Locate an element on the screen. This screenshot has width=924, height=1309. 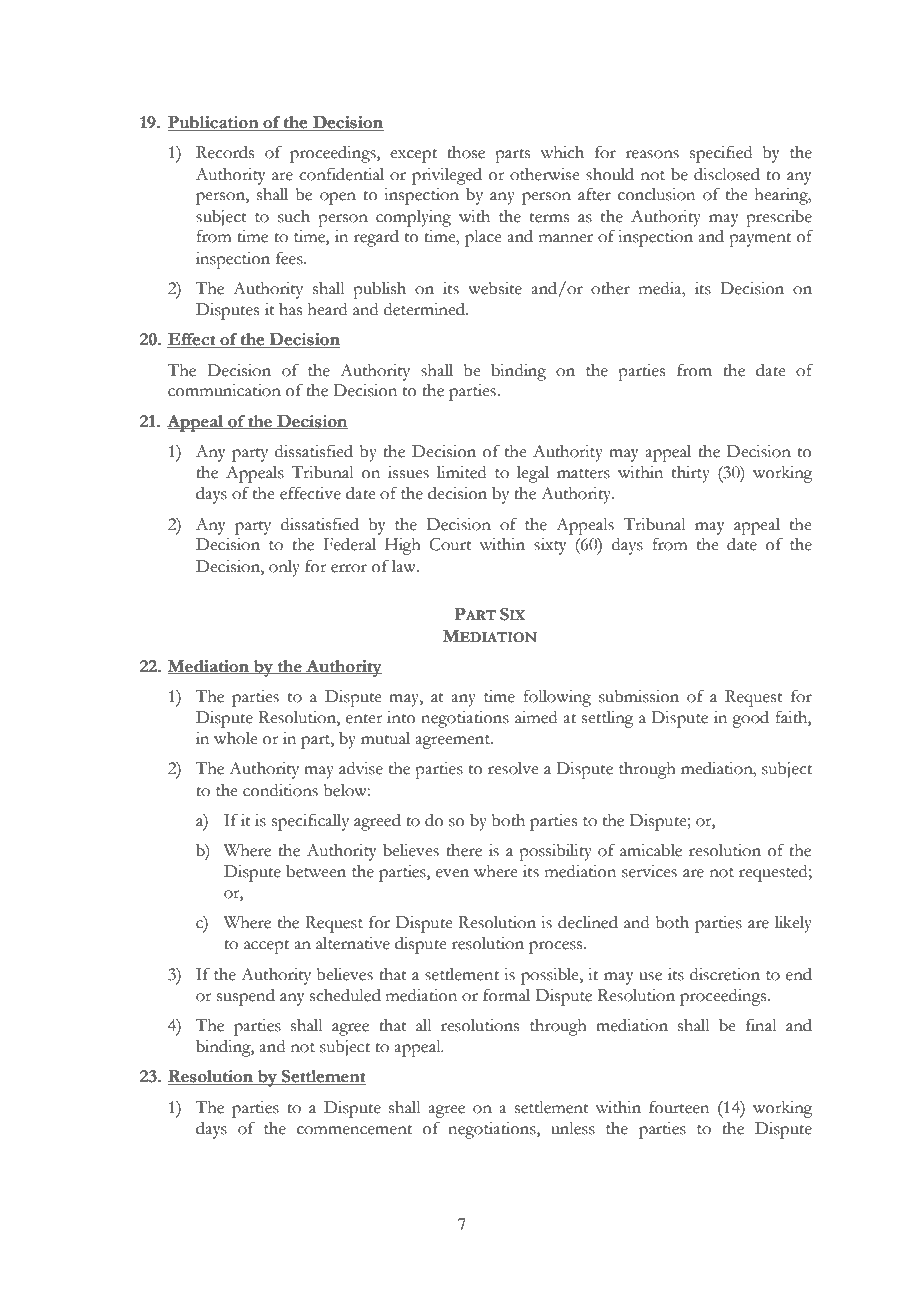
specified is located at coordinates (721, 154).
